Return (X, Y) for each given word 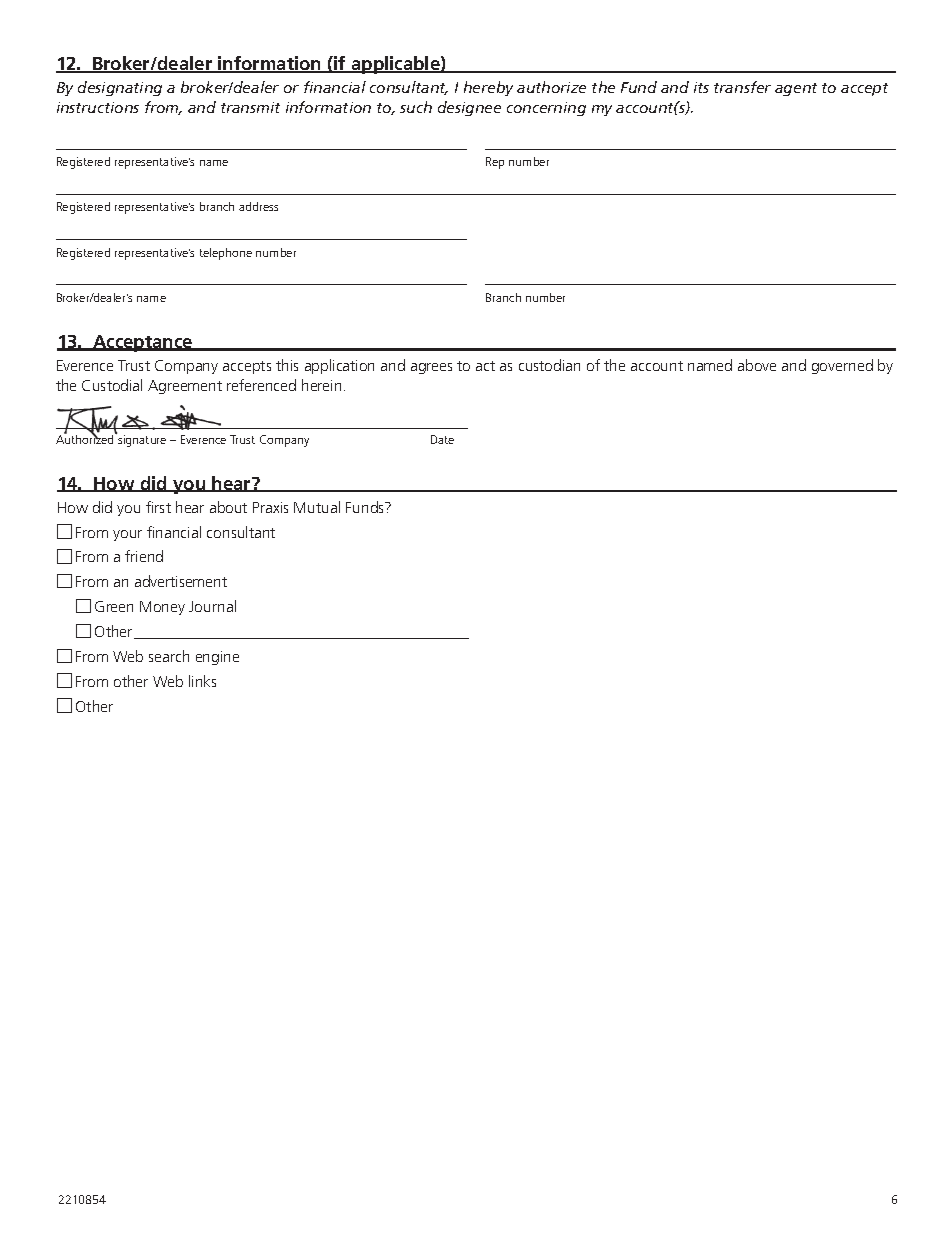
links (202, 681)
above (757, 365)
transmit (250, 107)
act (485, 366)
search (169, 656)
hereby (488, 88)
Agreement (185, 387)
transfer (742, 87)
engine (217, 658)
